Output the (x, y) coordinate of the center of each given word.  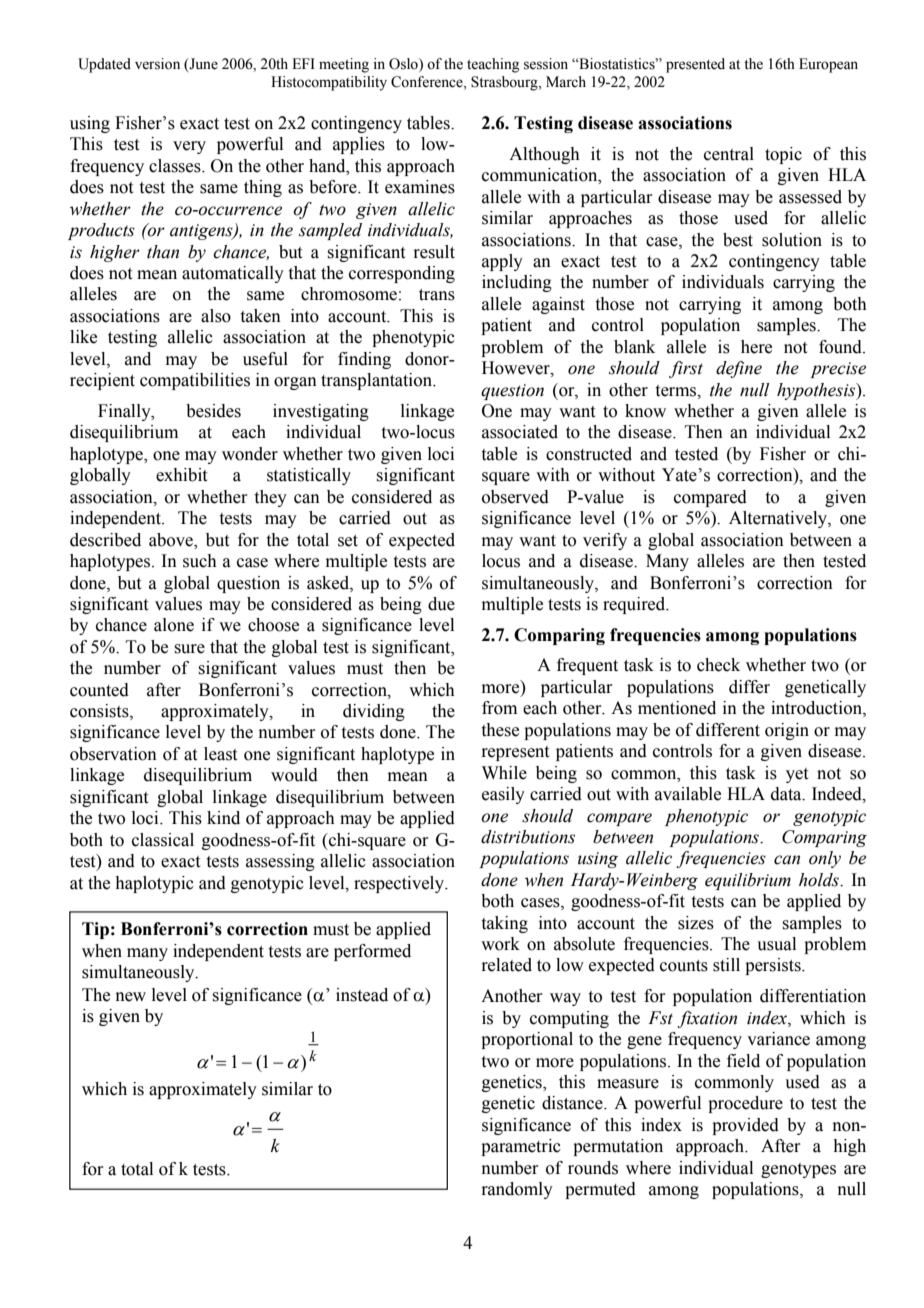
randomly (517, 1190)
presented (695, 65)
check (718, 665)
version (157, 64)
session (546, 64)
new (131, 997)
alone (174, 625)
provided (745, 1126)
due (441, 604)
